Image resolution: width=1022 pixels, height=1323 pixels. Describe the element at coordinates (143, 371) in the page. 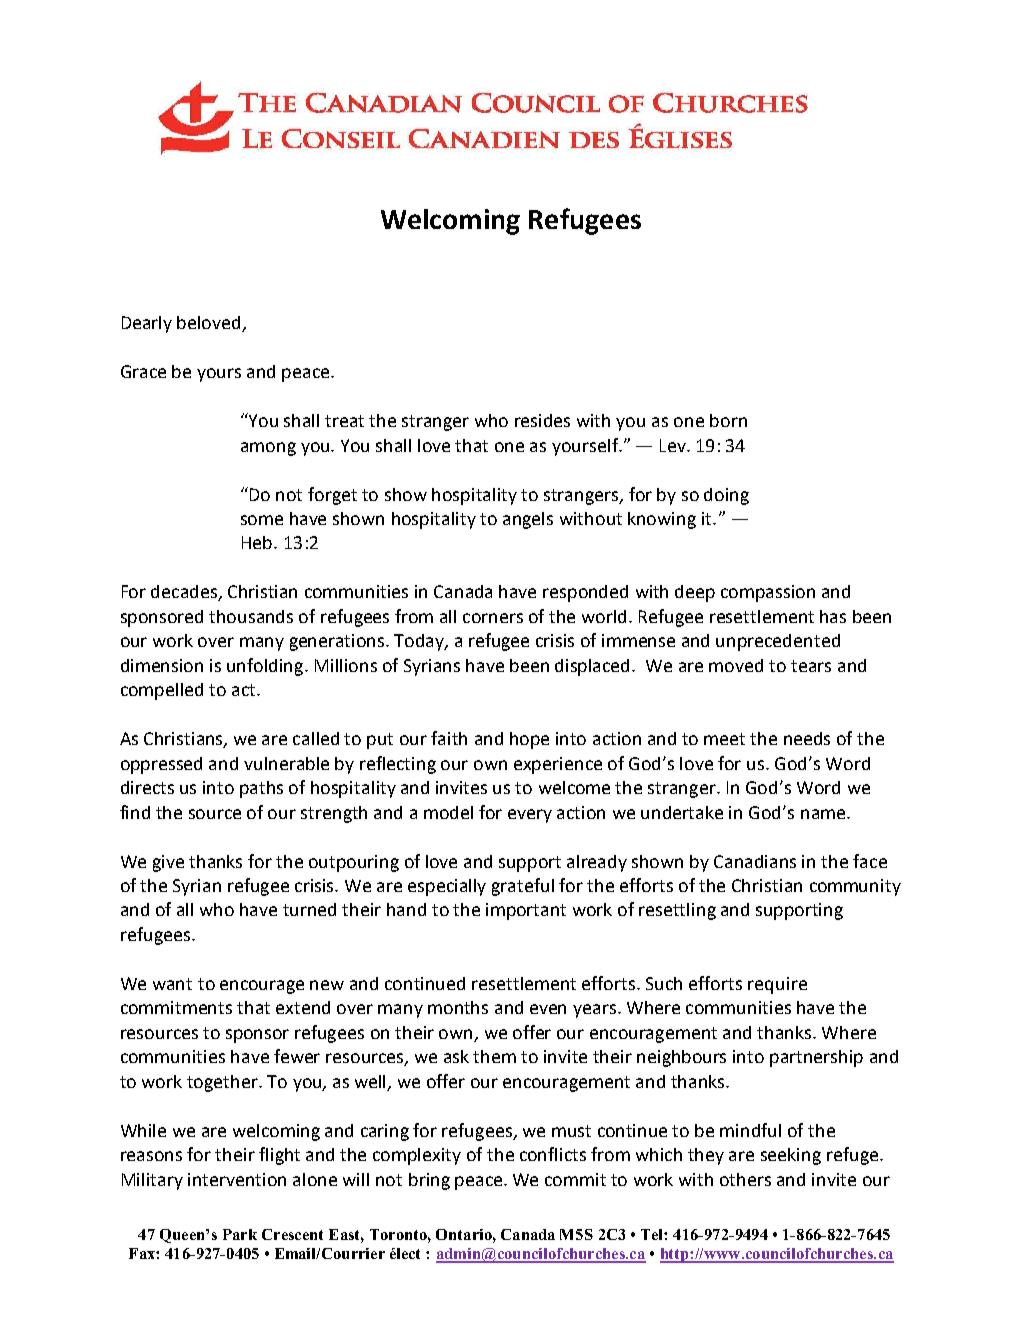

I see `Grace` at that location.
